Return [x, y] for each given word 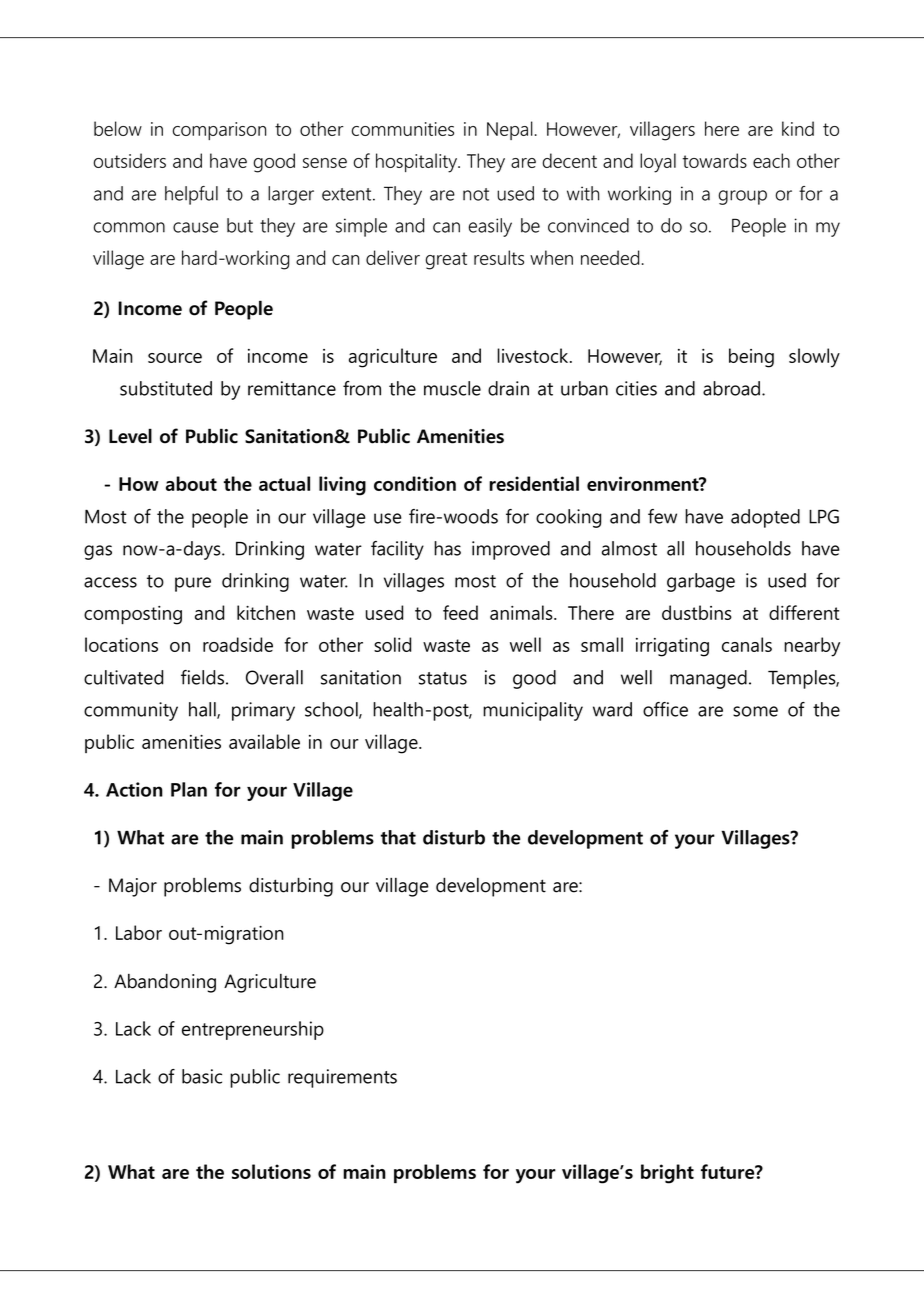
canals [747, 644]
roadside [238, 644]
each [771, 160]
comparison [219, 131]
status [443, 678]
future [729, 1171]
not [476, 194]
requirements [342, 1078]
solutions [271, 1171]
